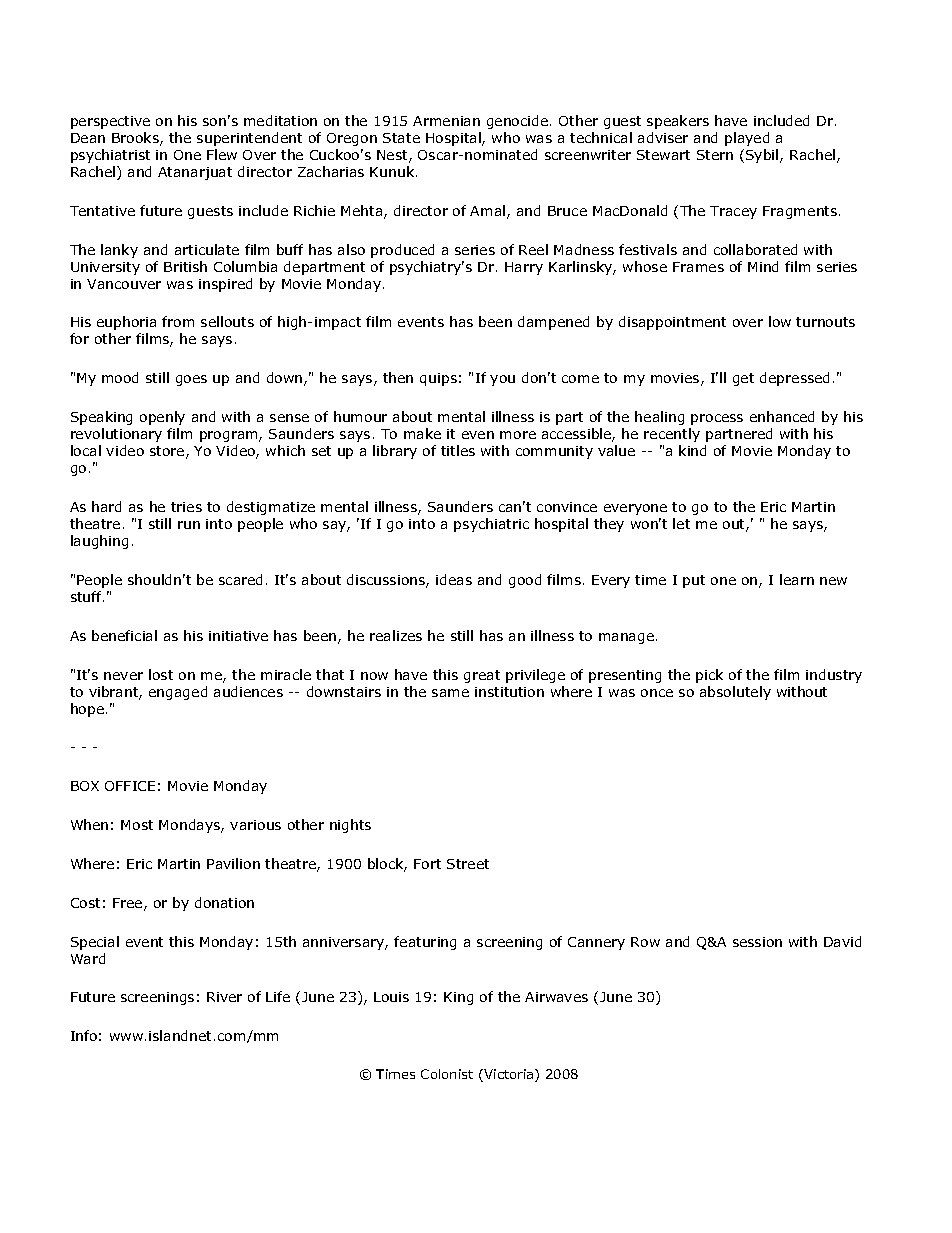 Image resolution: width=952 pixels, height=1233 pixels. What do you see at coordinates (224, 997) in the page?
I see `River` at bounding box center [224, 997].
